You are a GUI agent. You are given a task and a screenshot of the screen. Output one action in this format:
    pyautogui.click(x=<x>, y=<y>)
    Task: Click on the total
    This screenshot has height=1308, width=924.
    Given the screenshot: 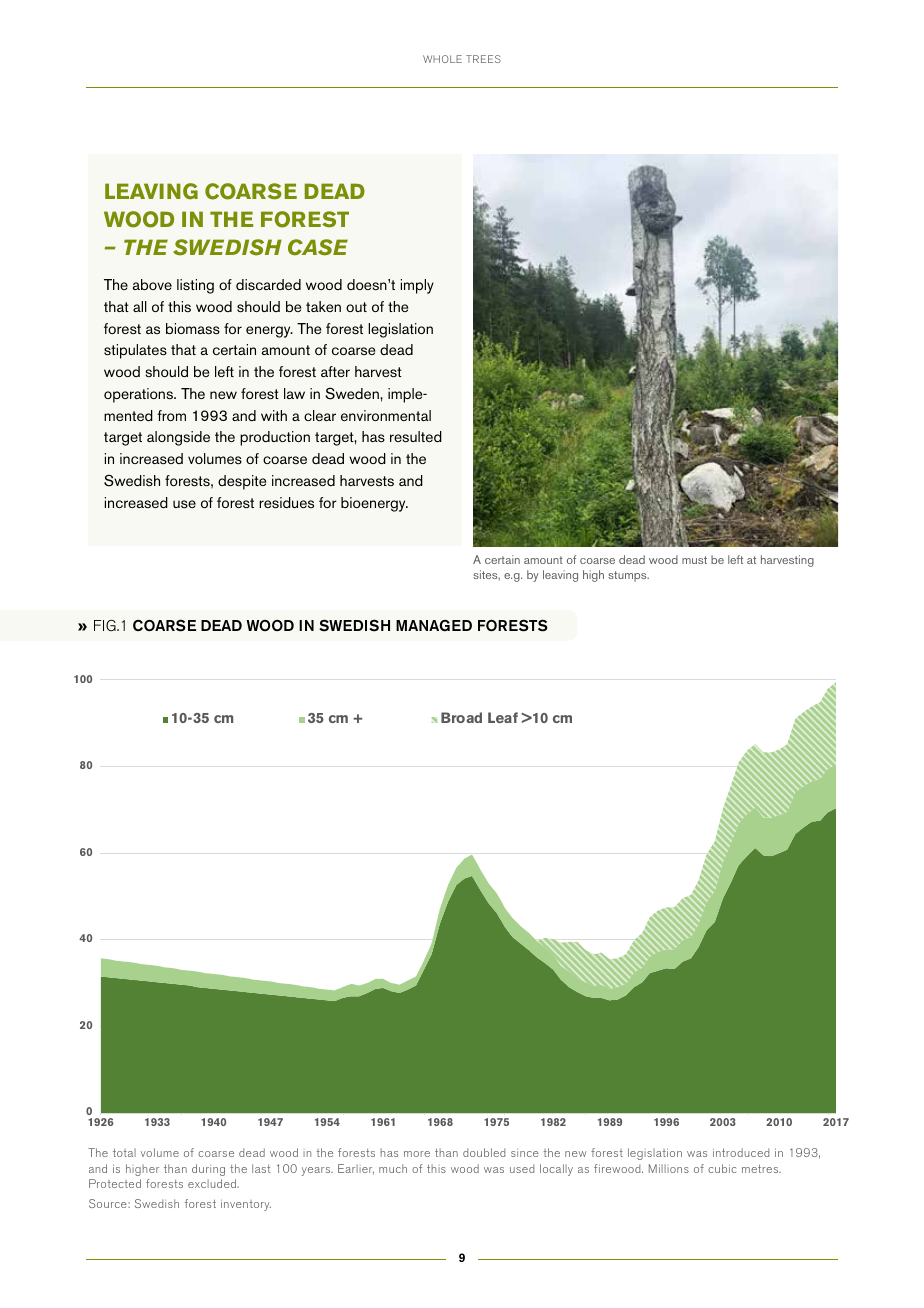 What is the action you would take?
    pyautogui.click(x=124, y=1152)
